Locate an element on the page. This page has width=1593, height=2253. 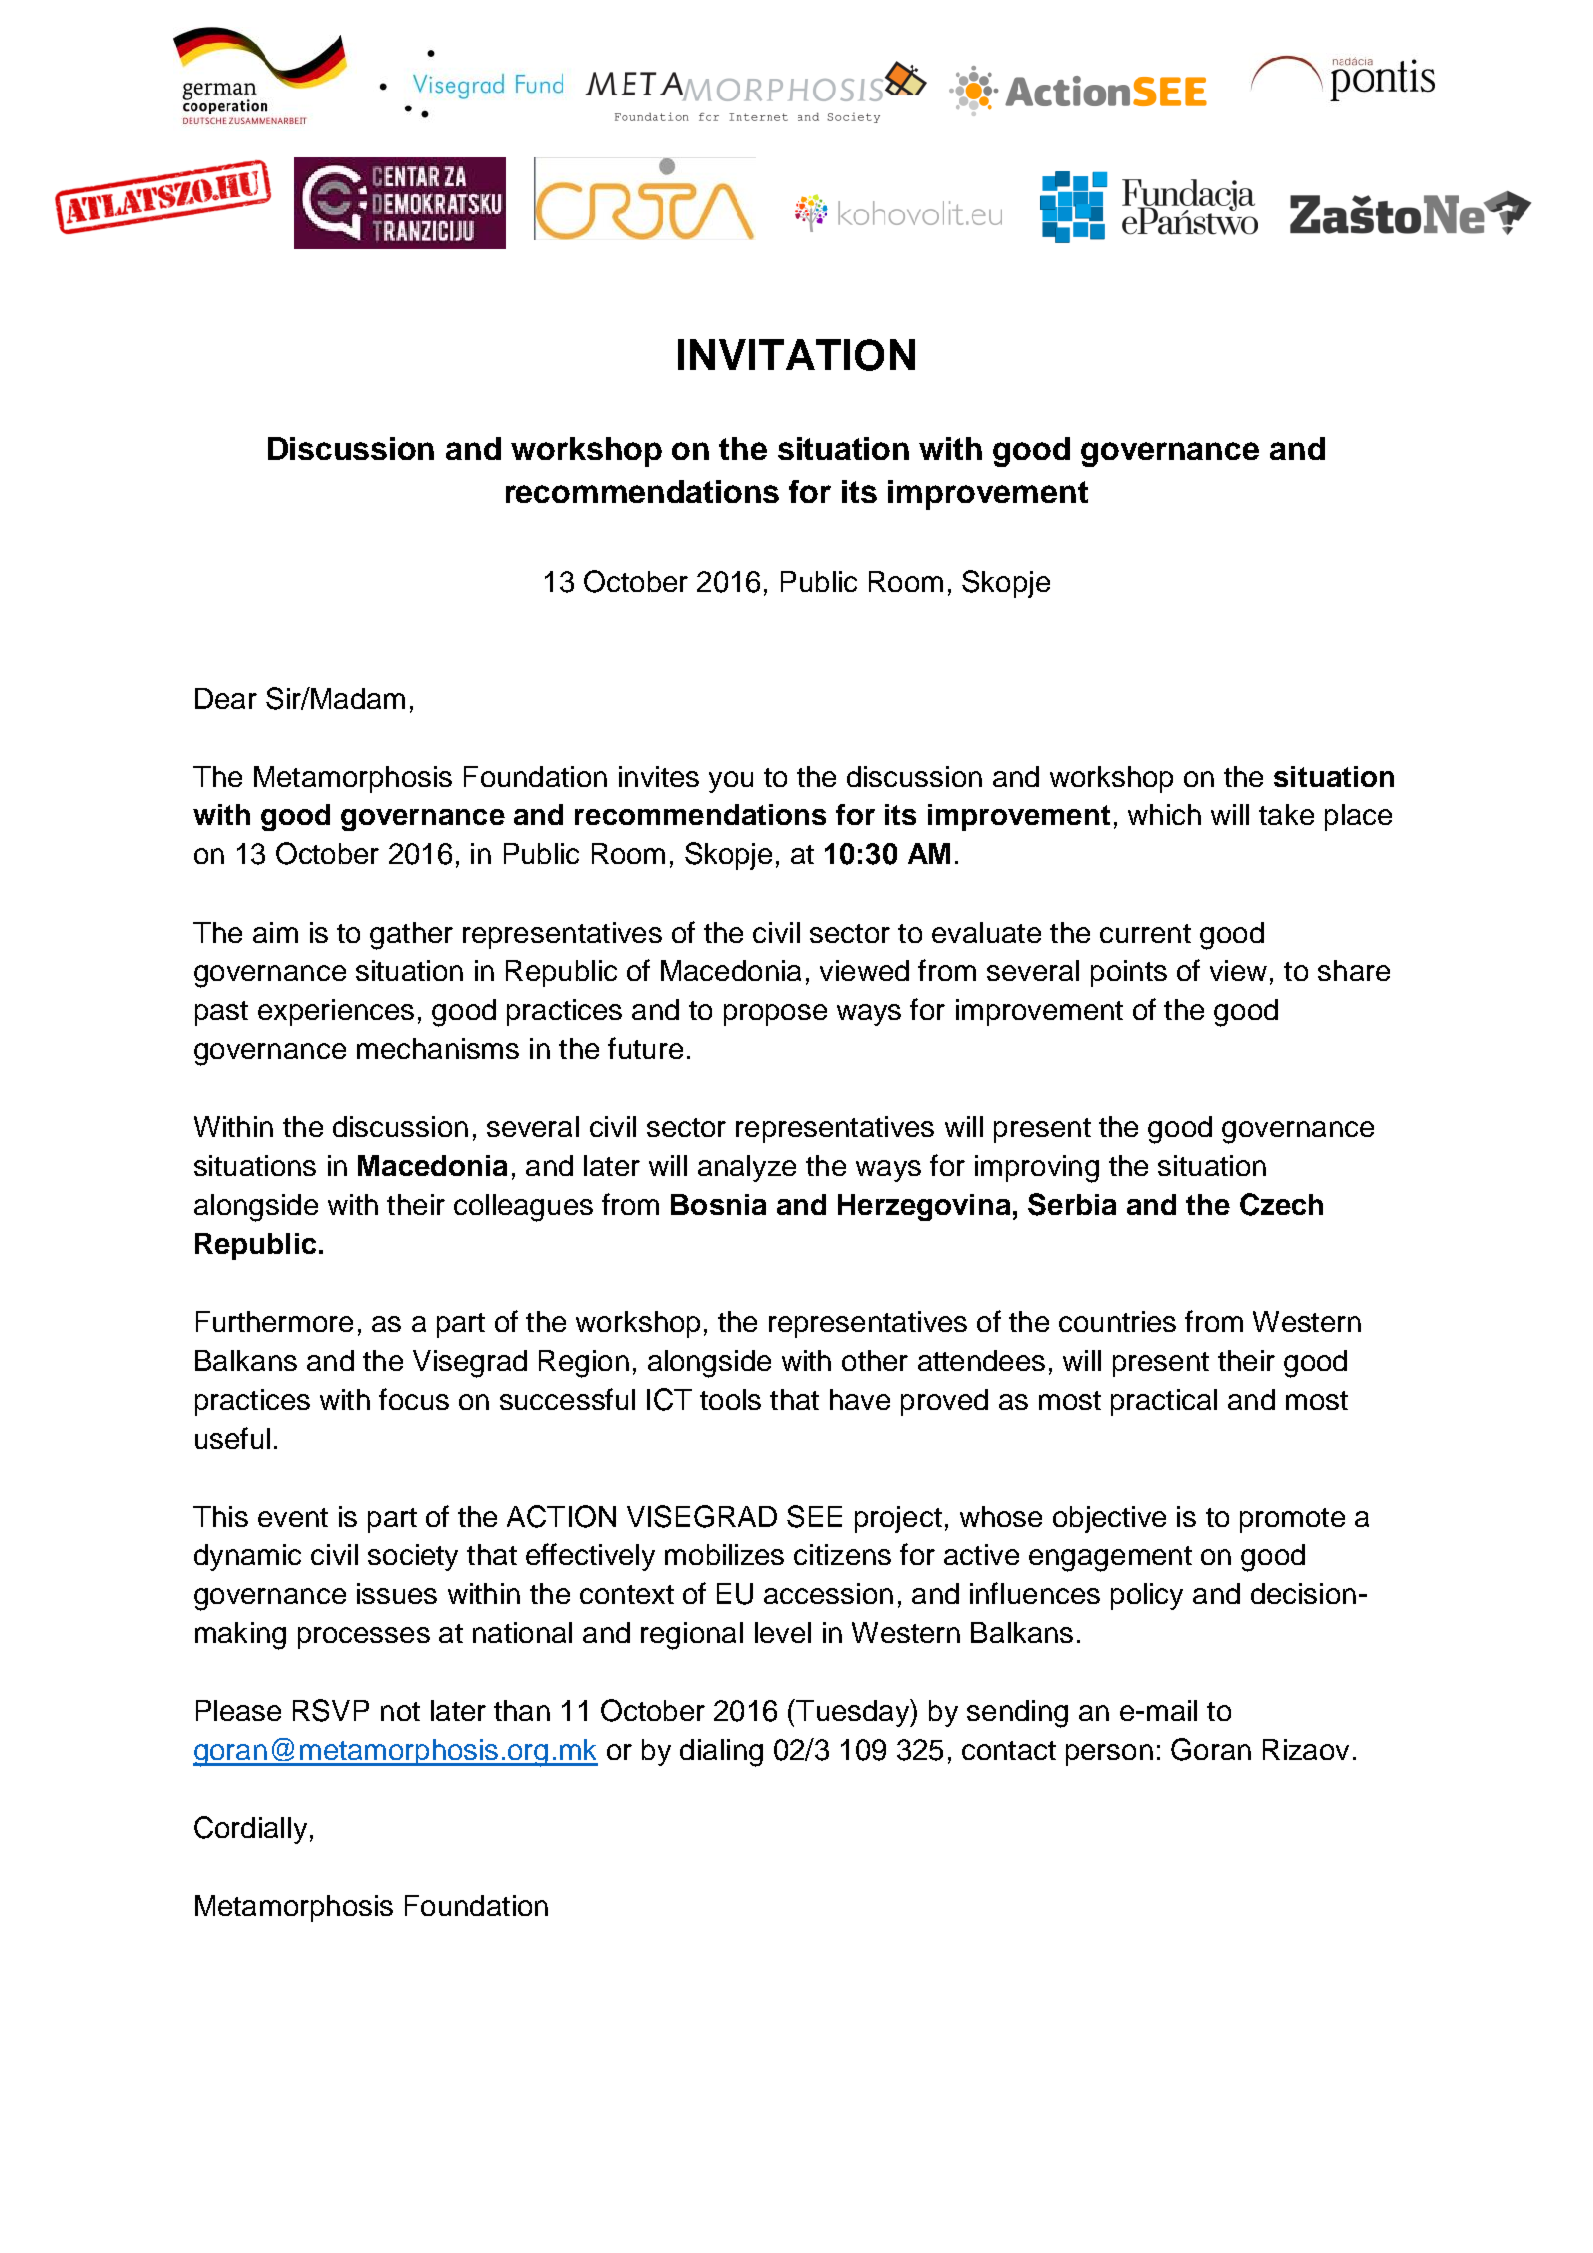
propose is located at coordinates (775, 1015).
